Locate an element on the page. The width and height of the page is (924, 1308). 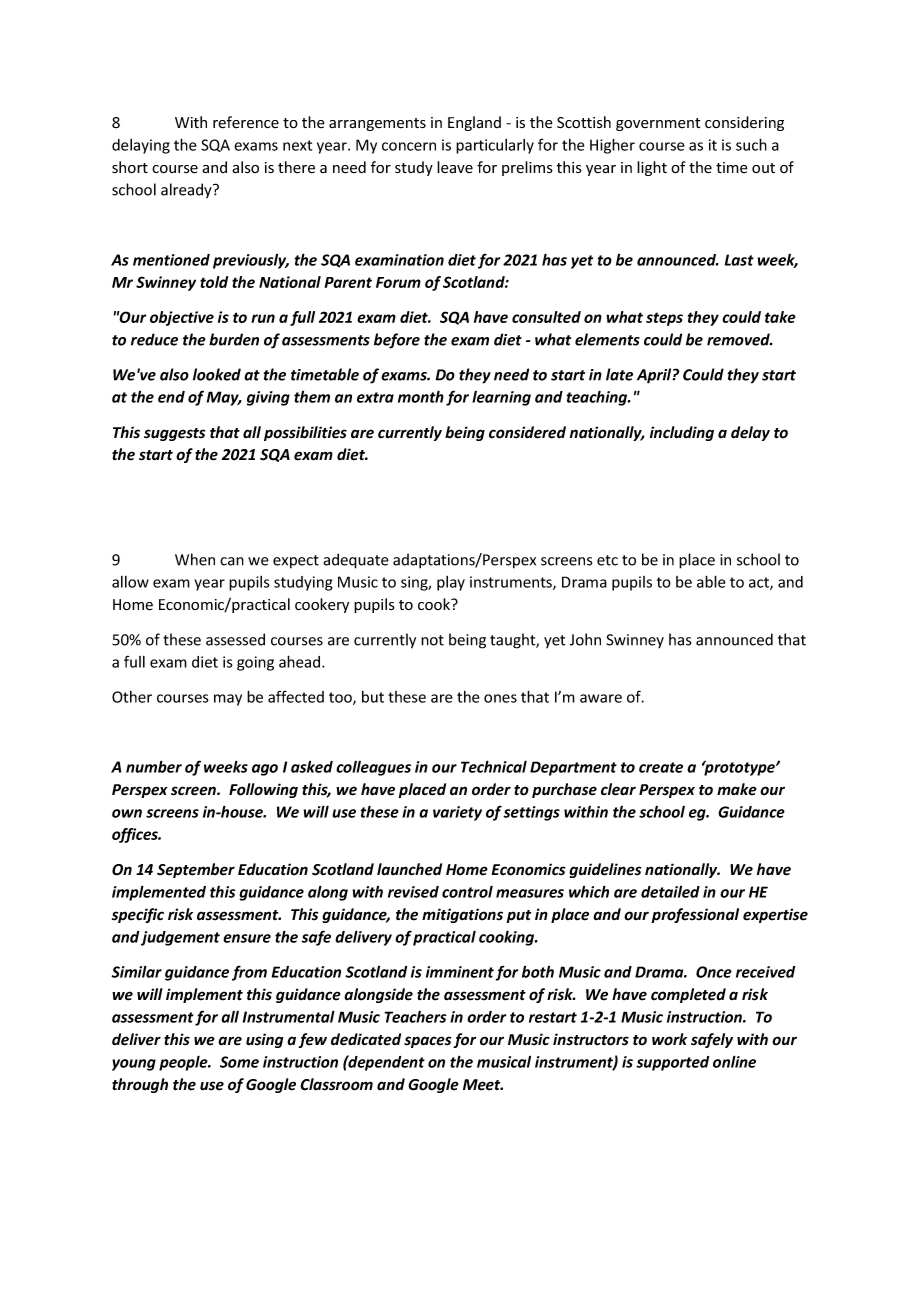
suggests is located at coordinates (174, 434).
